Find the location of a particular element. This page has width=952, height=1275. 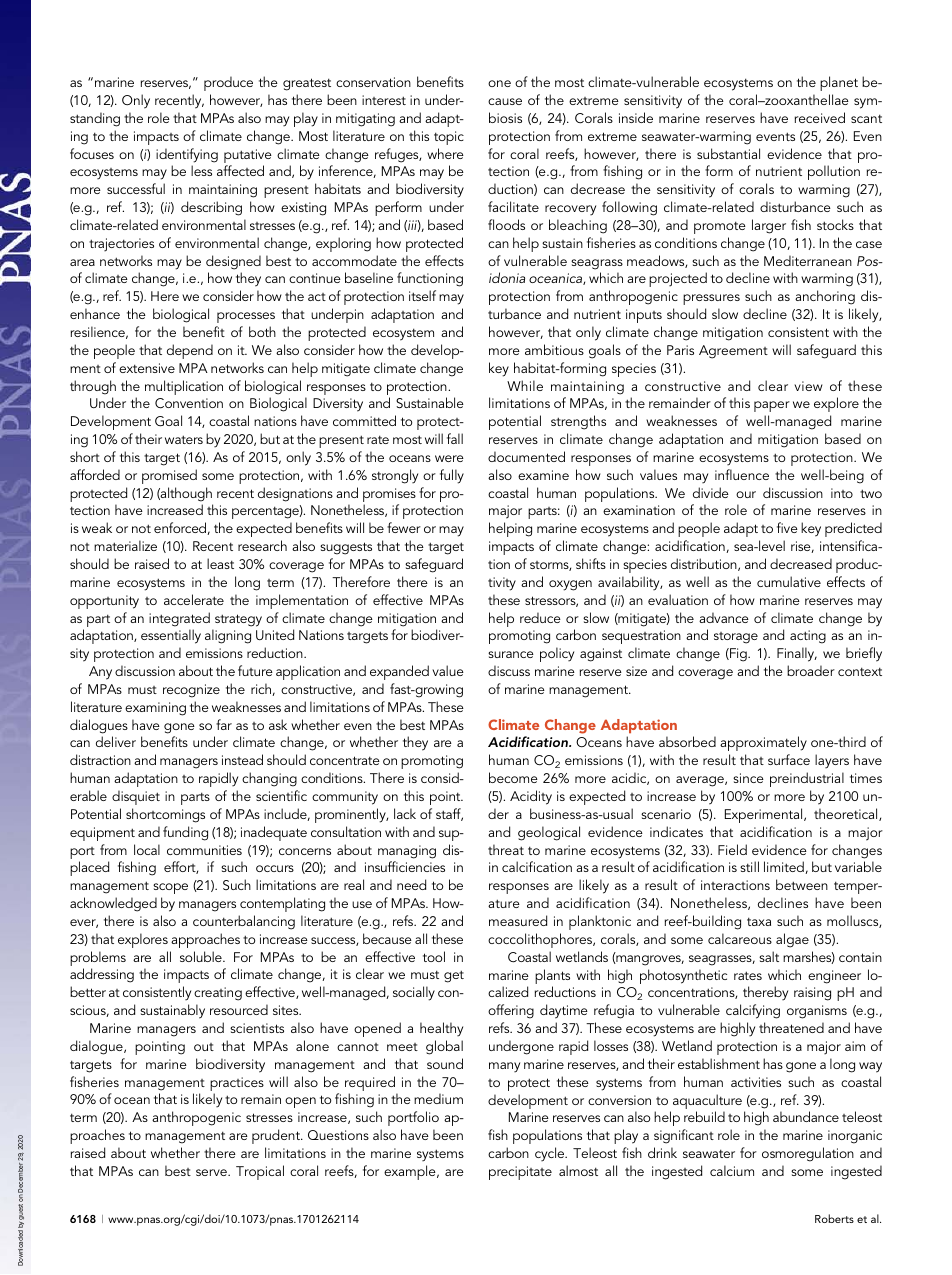

Tropical is located at coordinates (260, 1172).
